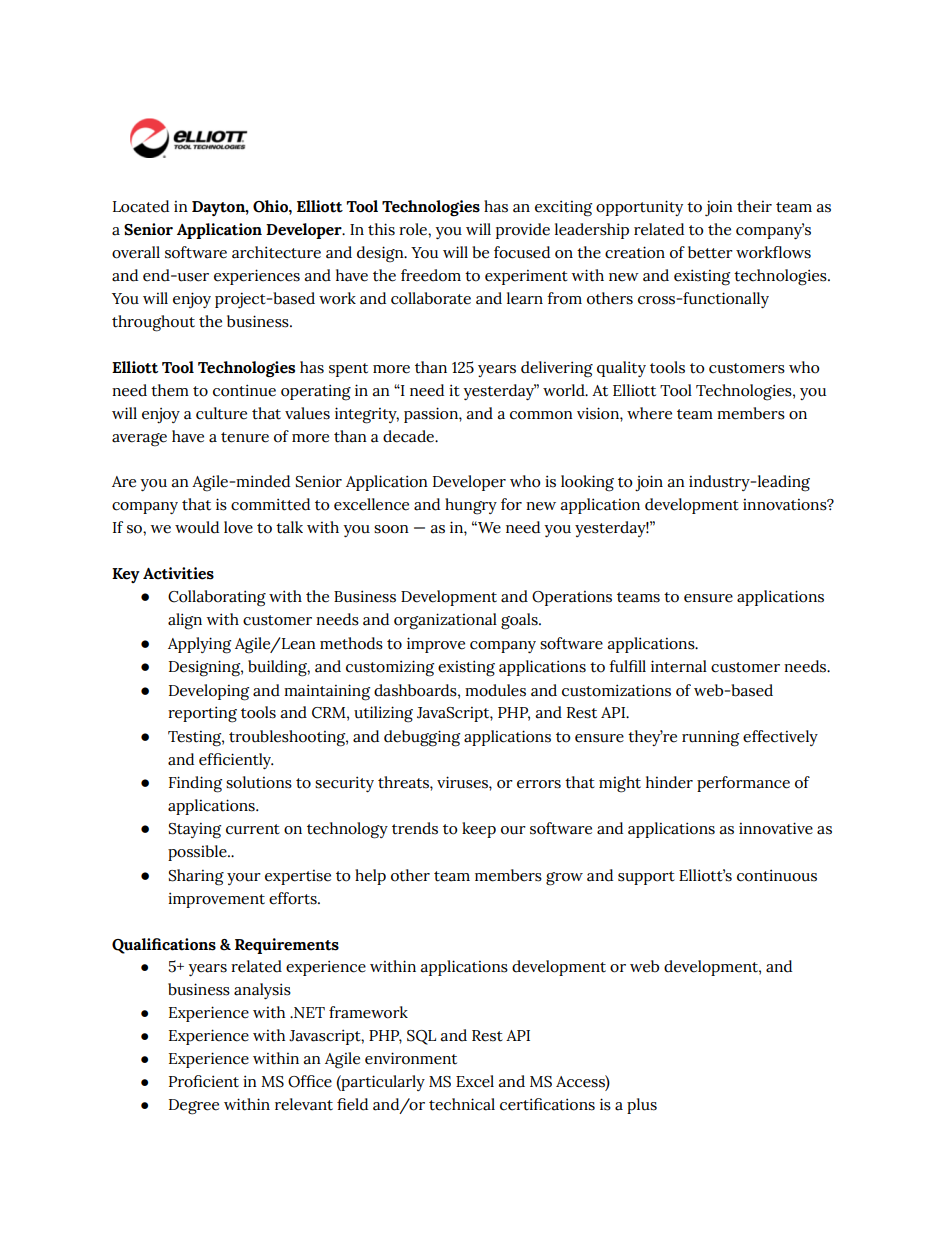 This screenshot has width=952, height=1233. What do you see at coordinates (431, 275) in the screenshot?
I see `freedom` at bounding box center [431, 275].
